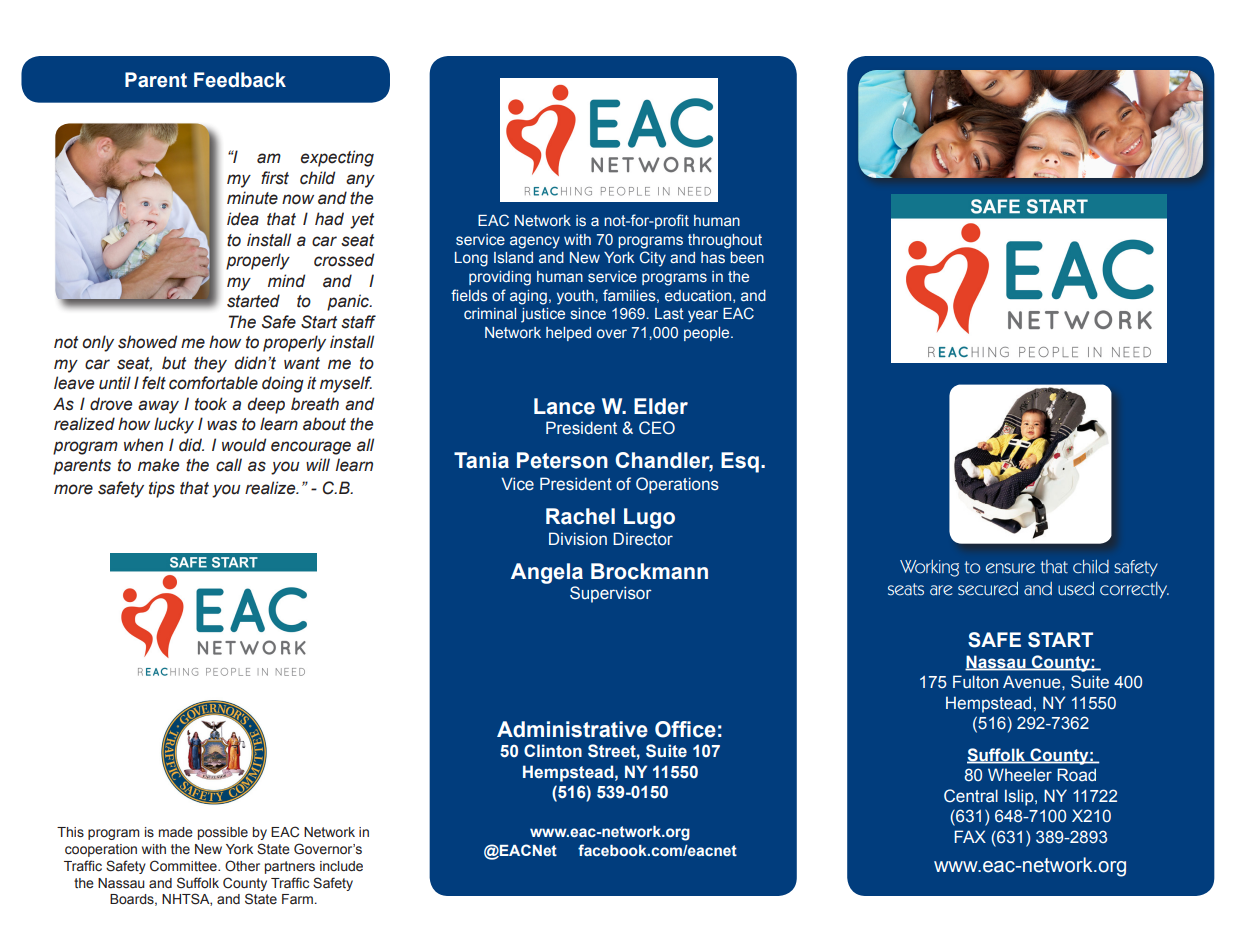 This screenshot has height=952, width=1233. Describe the element at coordinates (337, 158) in the screenshot. I see `expecting` at that location.
